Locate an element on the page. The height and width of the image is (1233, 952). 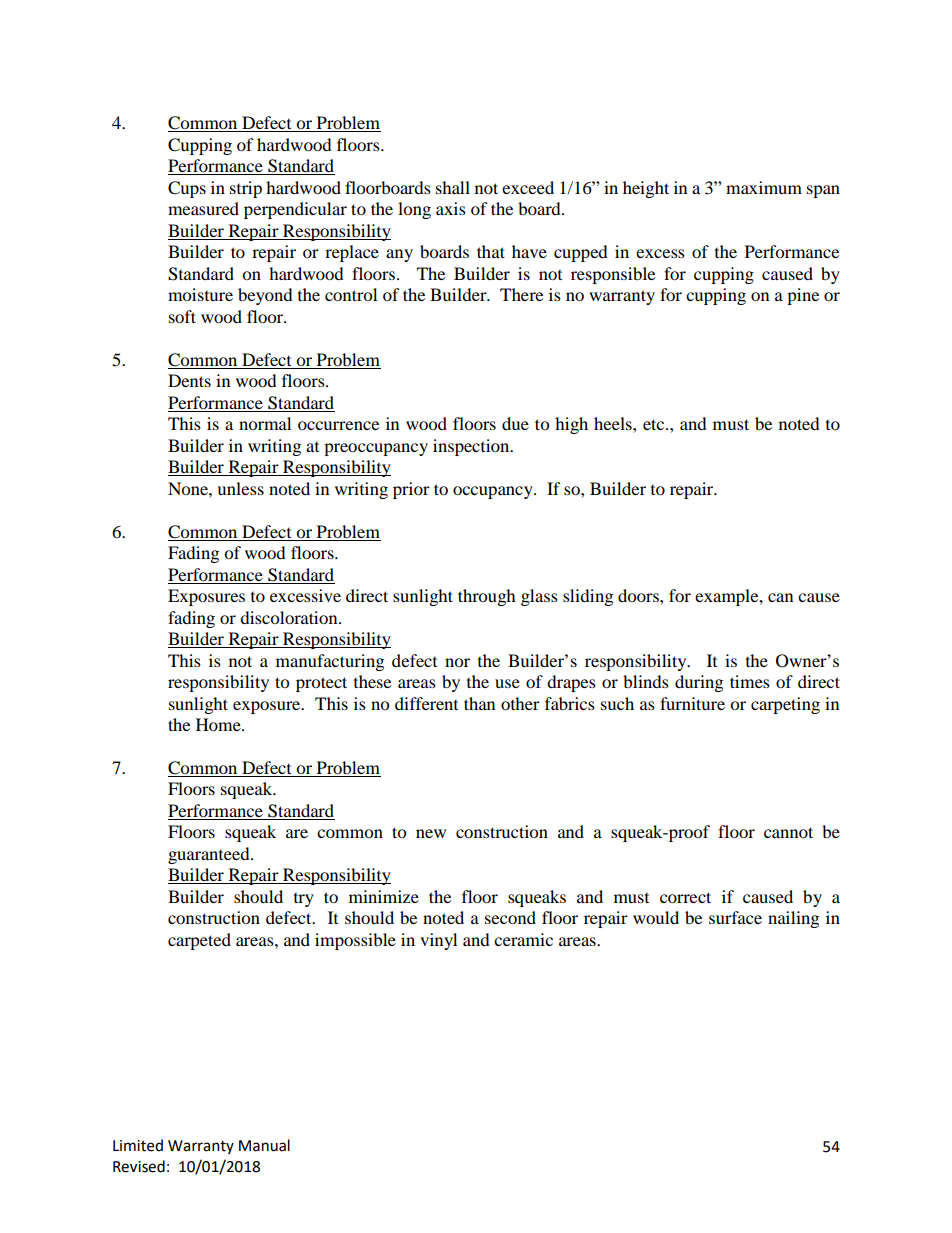
than is located at coordinates (479, 703).
